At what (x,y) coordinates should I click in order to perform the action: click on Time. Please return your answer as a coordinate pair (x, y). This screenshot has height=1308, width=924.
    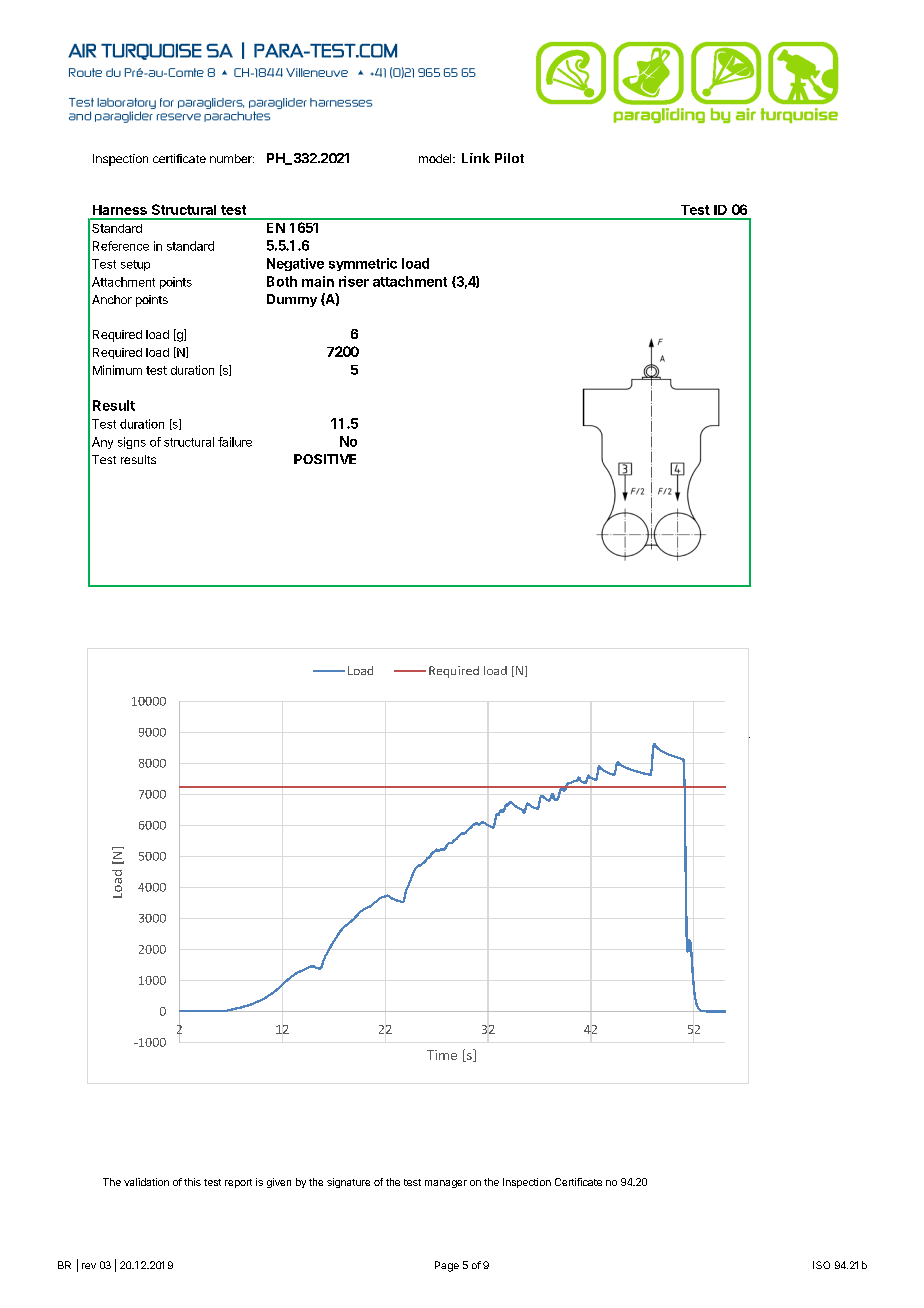
    Looking at the image, I should click on (442, 1055).
